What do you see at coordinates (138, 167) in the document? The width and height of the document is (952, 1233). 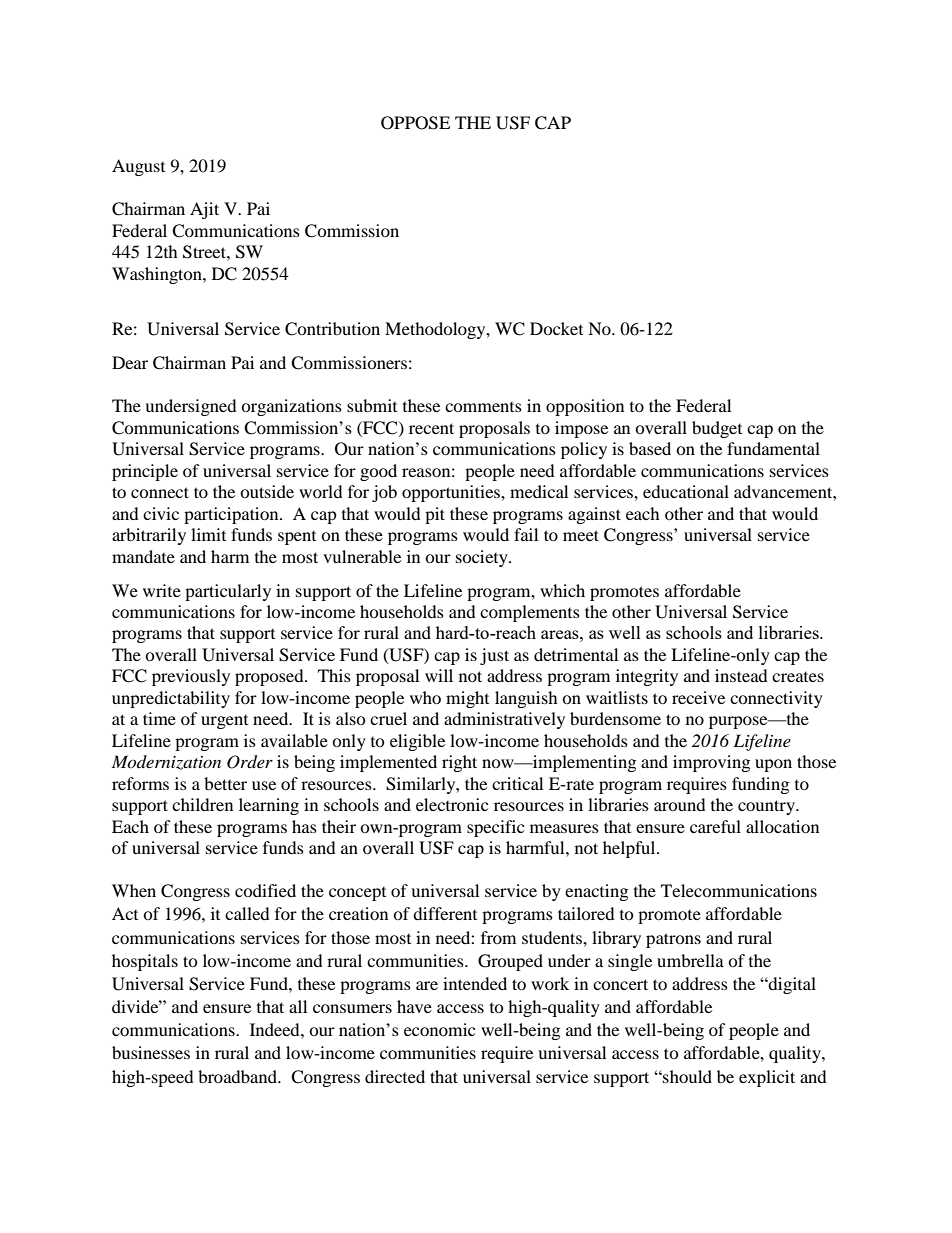 I see `August` at bounding box center [138, 167].
